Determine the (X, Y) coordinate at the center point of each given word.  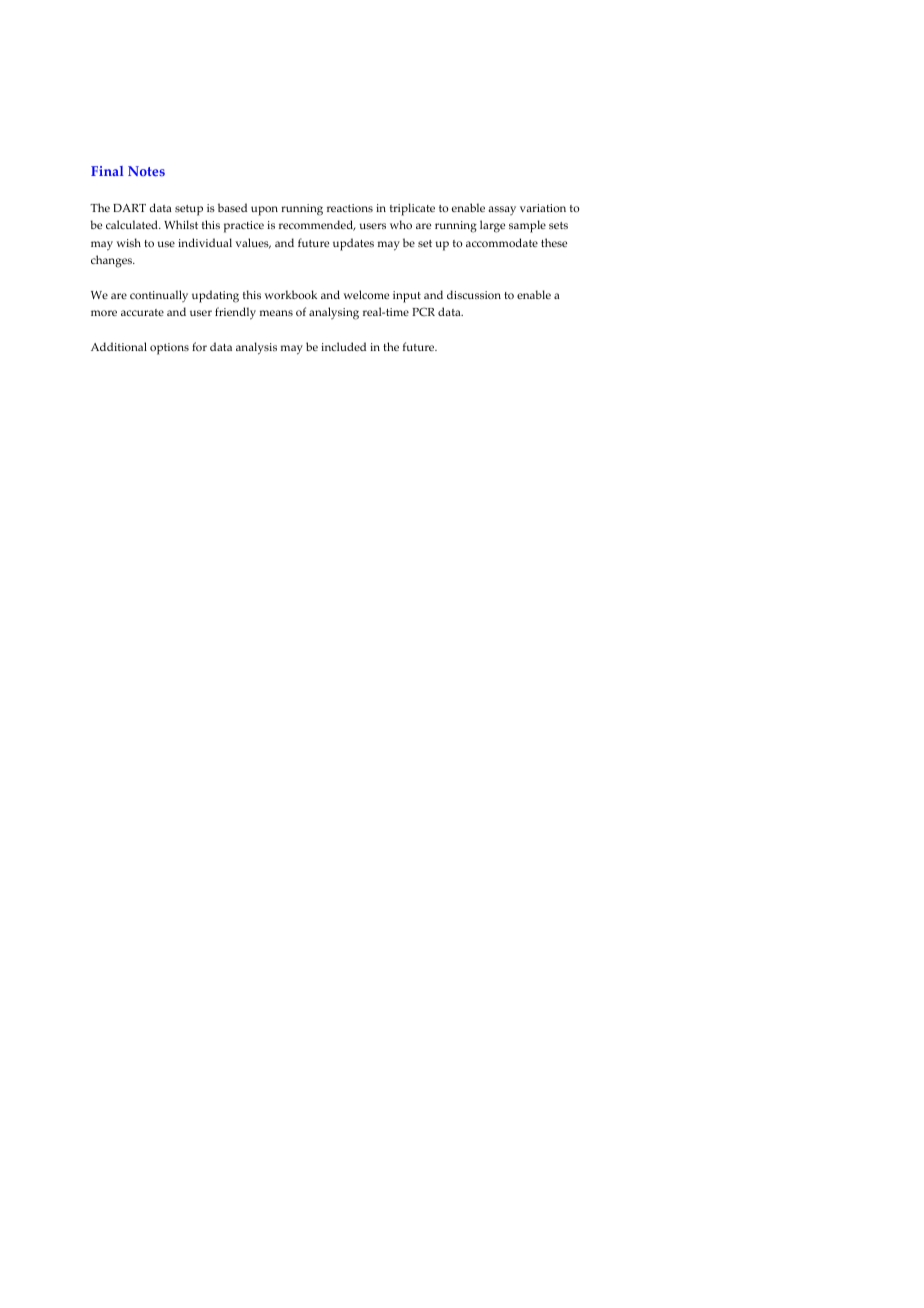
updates (353, 244)
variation (543, 208)
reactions (350, 208)
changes (113, 261)
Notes (146, 171)
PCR (423, 311)
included (343, 346)
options (169, 349)
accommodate (502, 242)
